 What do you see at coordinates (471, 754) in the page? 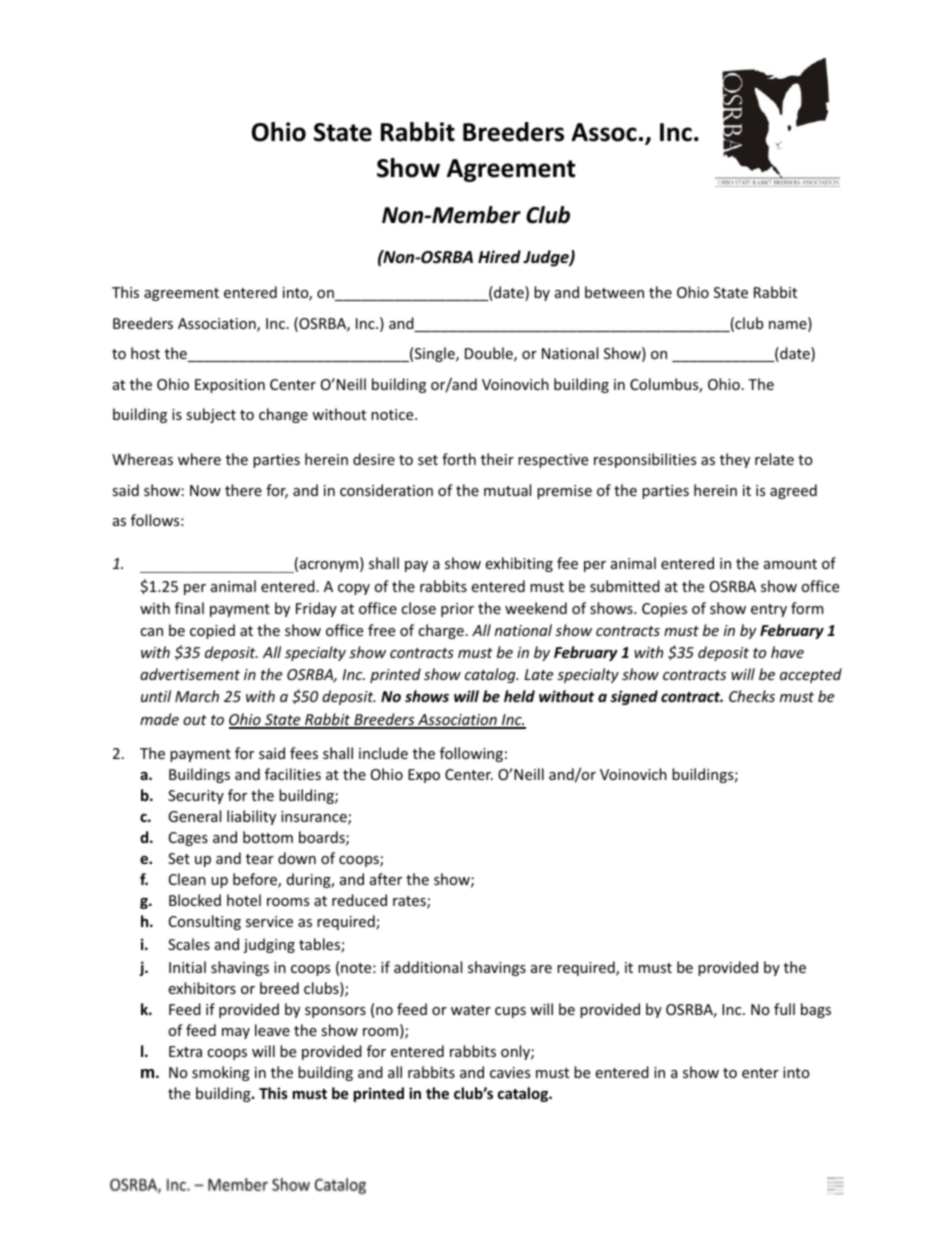
I see `following` at bounding box center [471, 754].
